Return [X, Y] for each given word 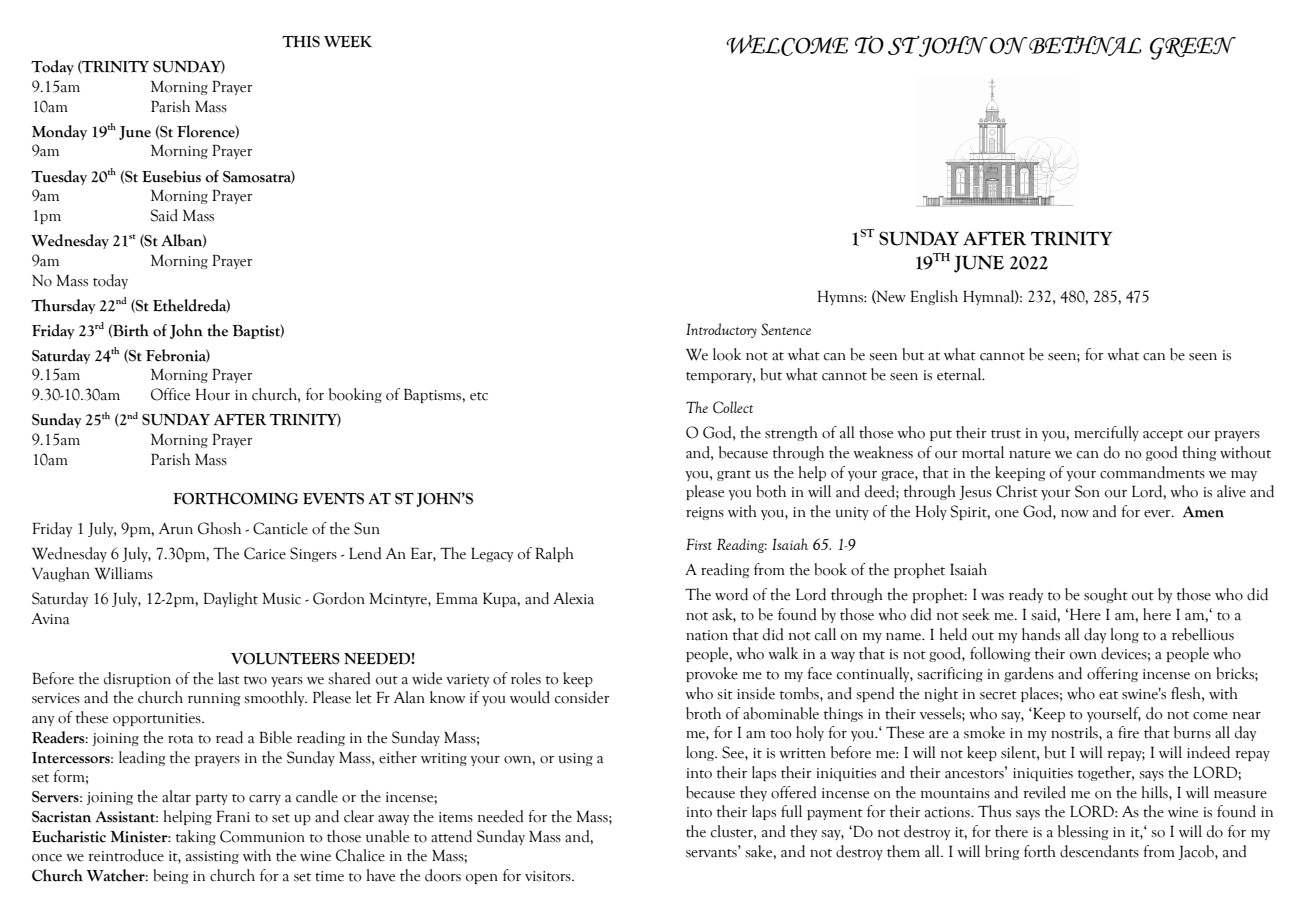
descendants [1099, 851]
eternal [960, 374]
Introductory [721, 330]
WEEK [348, 42]
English [934, 297]
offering [1112, 674]
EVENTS [333, 498]
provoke [712, 674]
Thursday [63, 306]
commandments [1152, 472]
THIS [301, 42]
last [229, 678]
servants [712, 852]
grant [734, 475]
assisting [212, 857]
